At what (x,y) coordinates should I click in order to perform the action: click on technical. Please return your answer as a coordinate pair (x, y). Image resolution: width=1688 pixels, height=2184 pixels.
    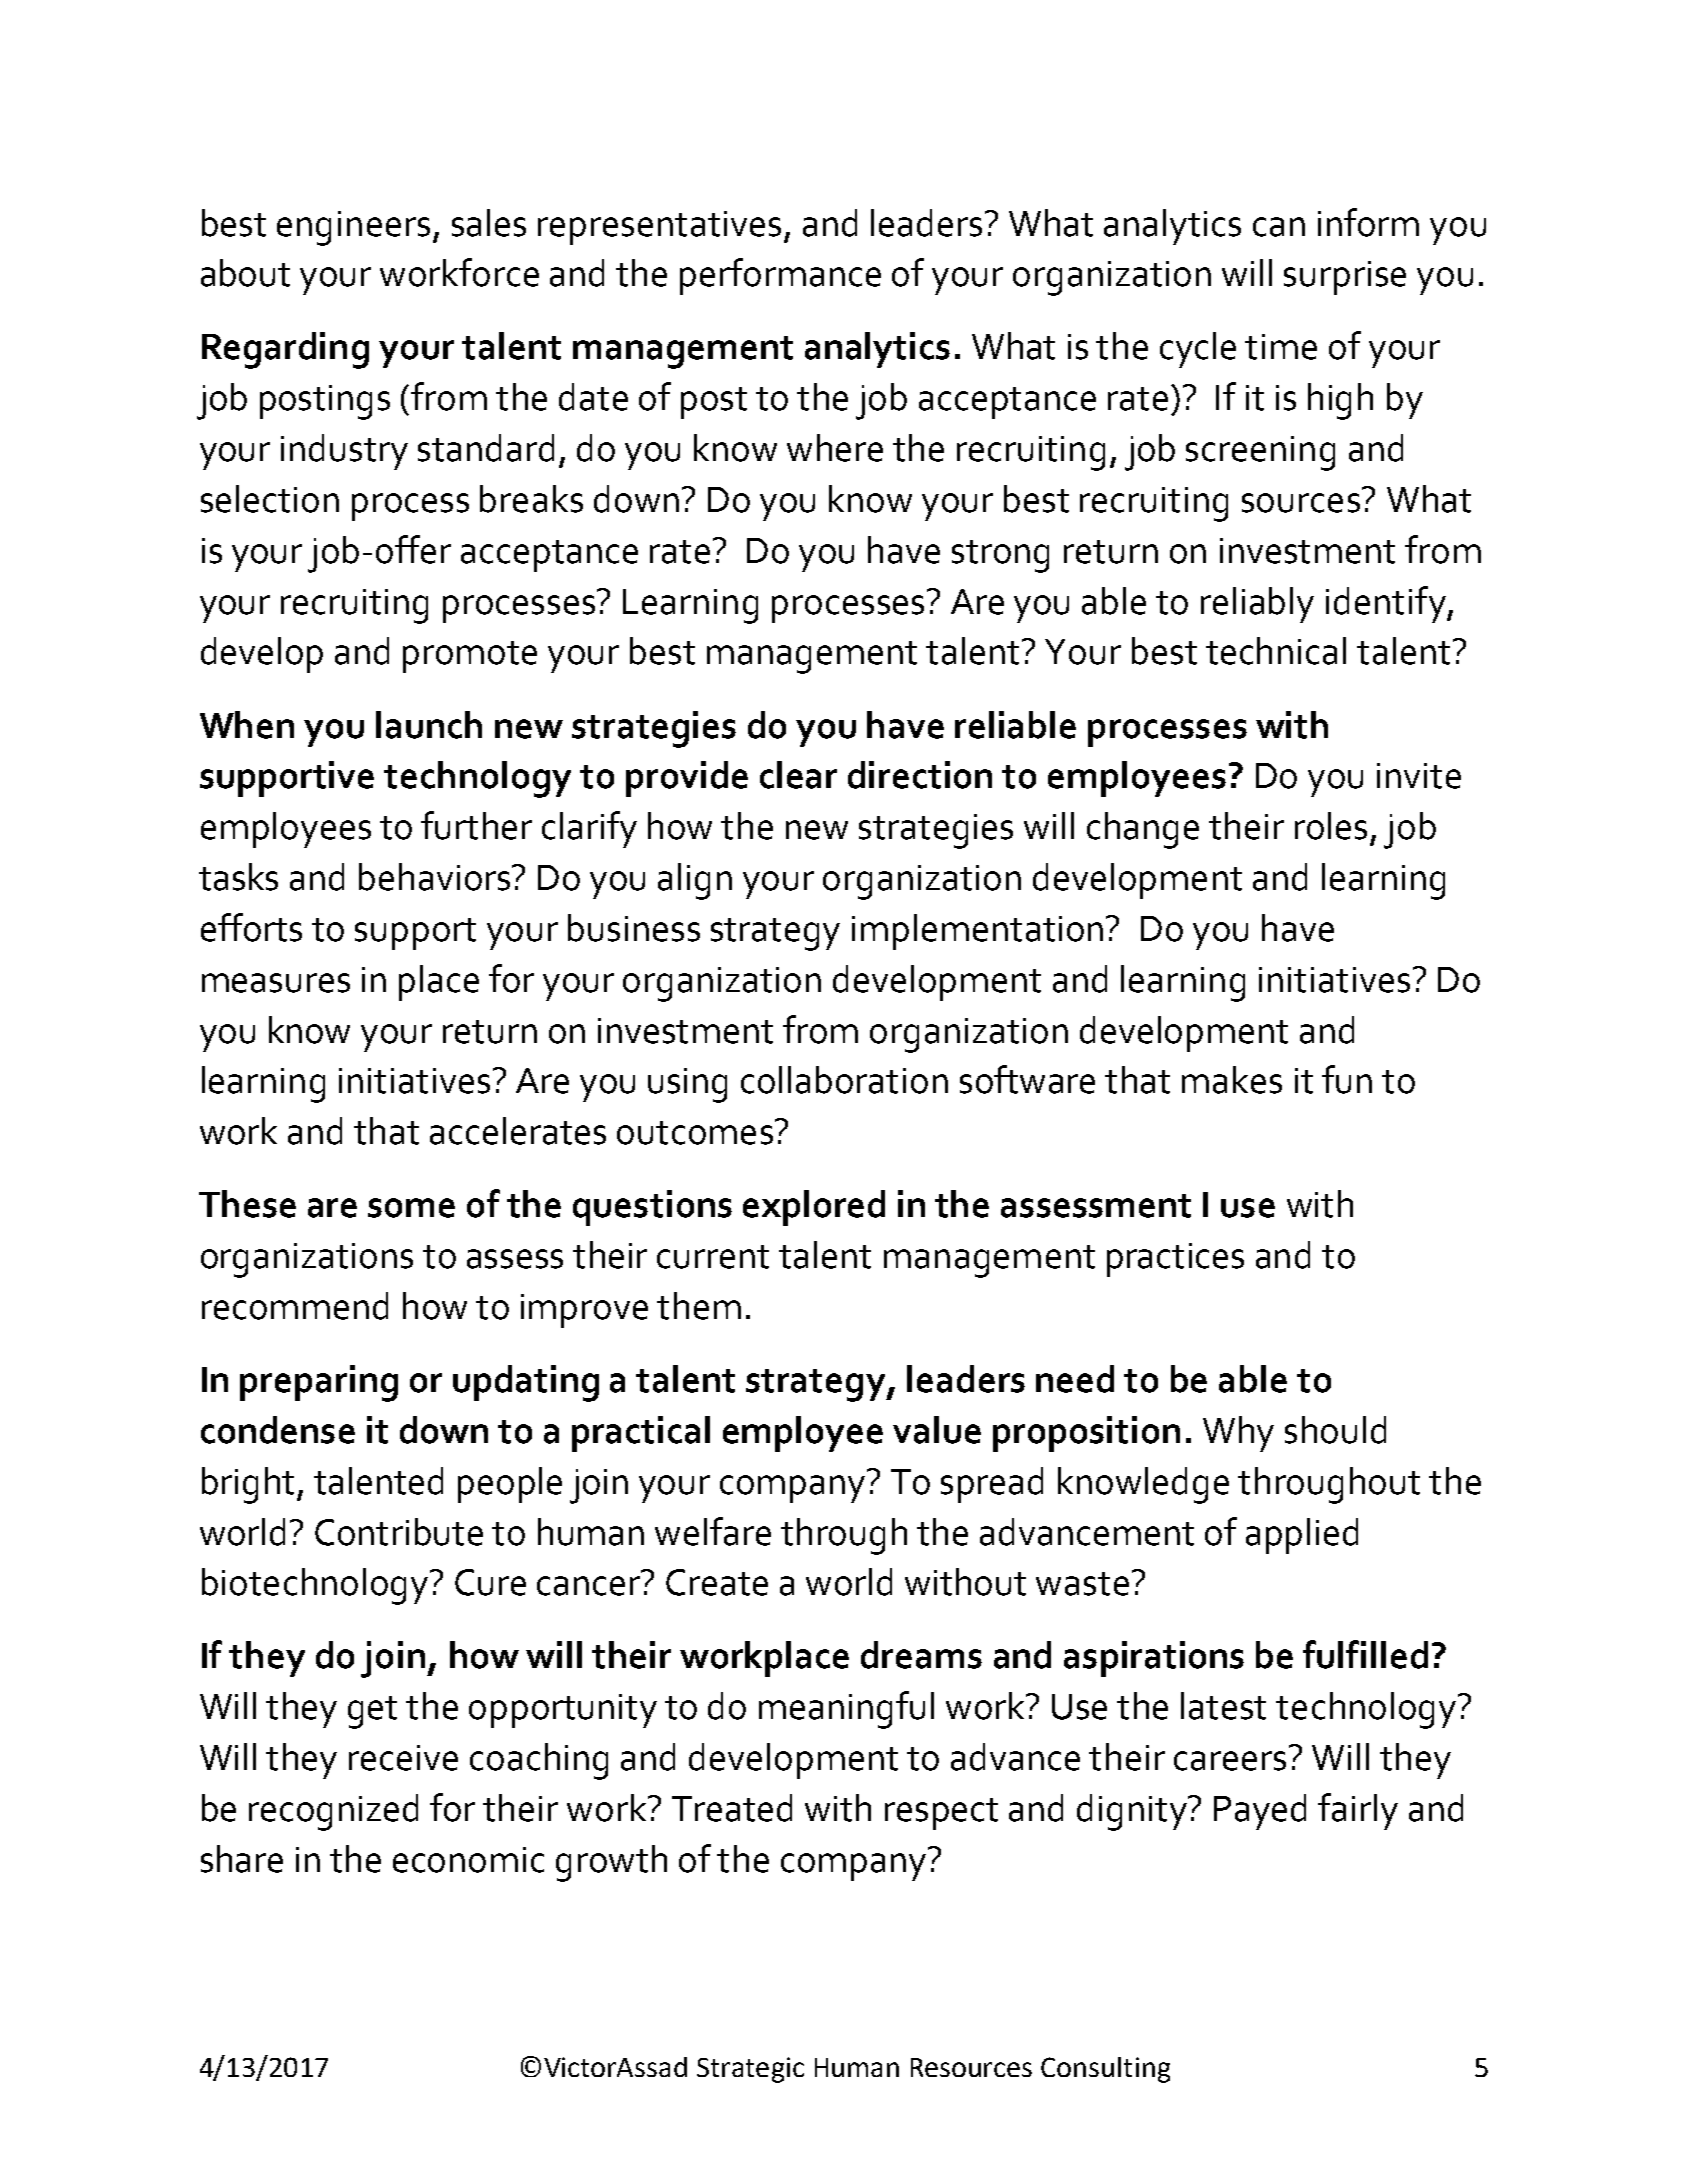
    Looking at the image, I should click on (1276, 651).
